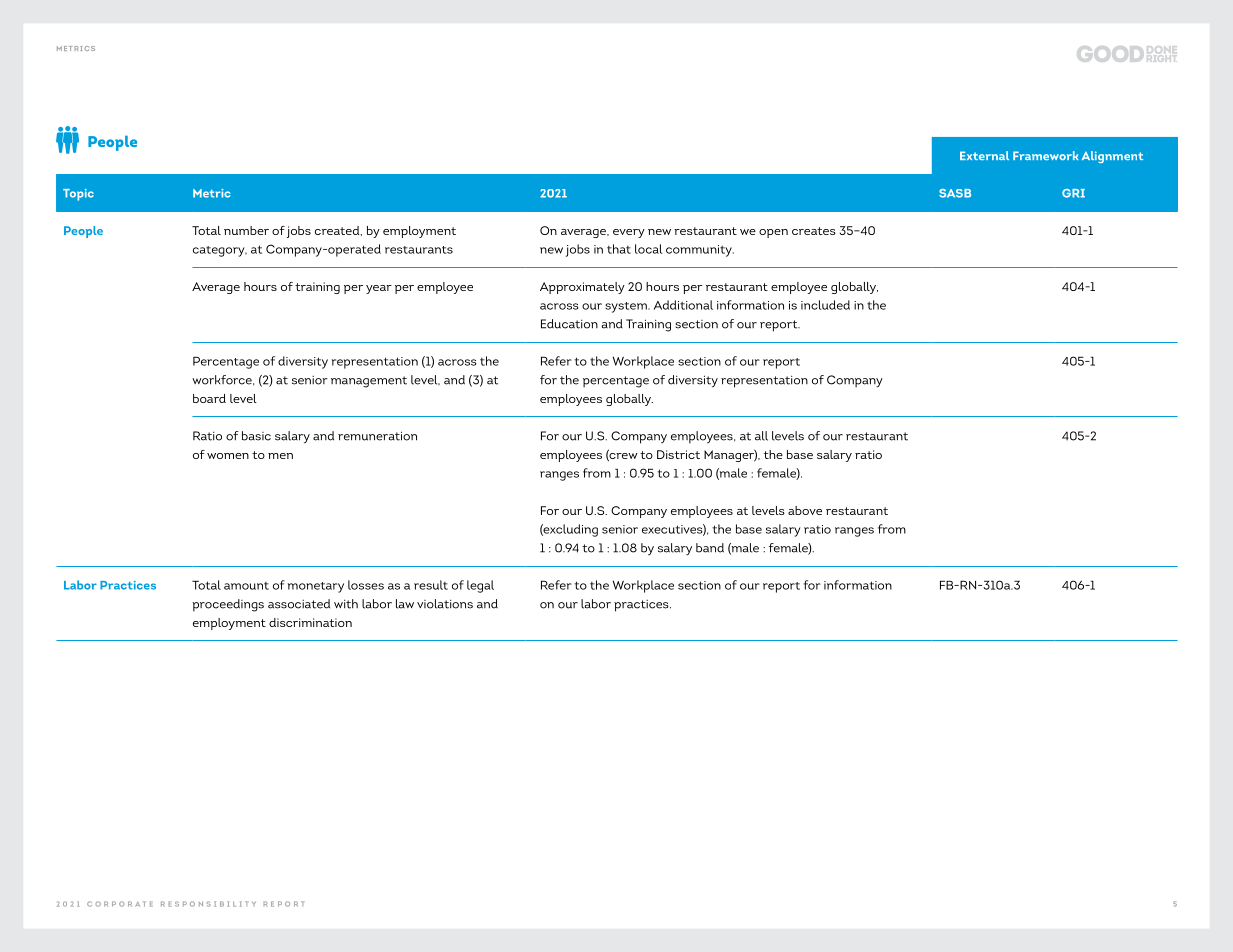 This screenshot has width=1233, height=952. What do you see at coordinates (208, 904) in the screenshot?
I see `RESPONSIBILITY` at bounding box center [208, 904].
